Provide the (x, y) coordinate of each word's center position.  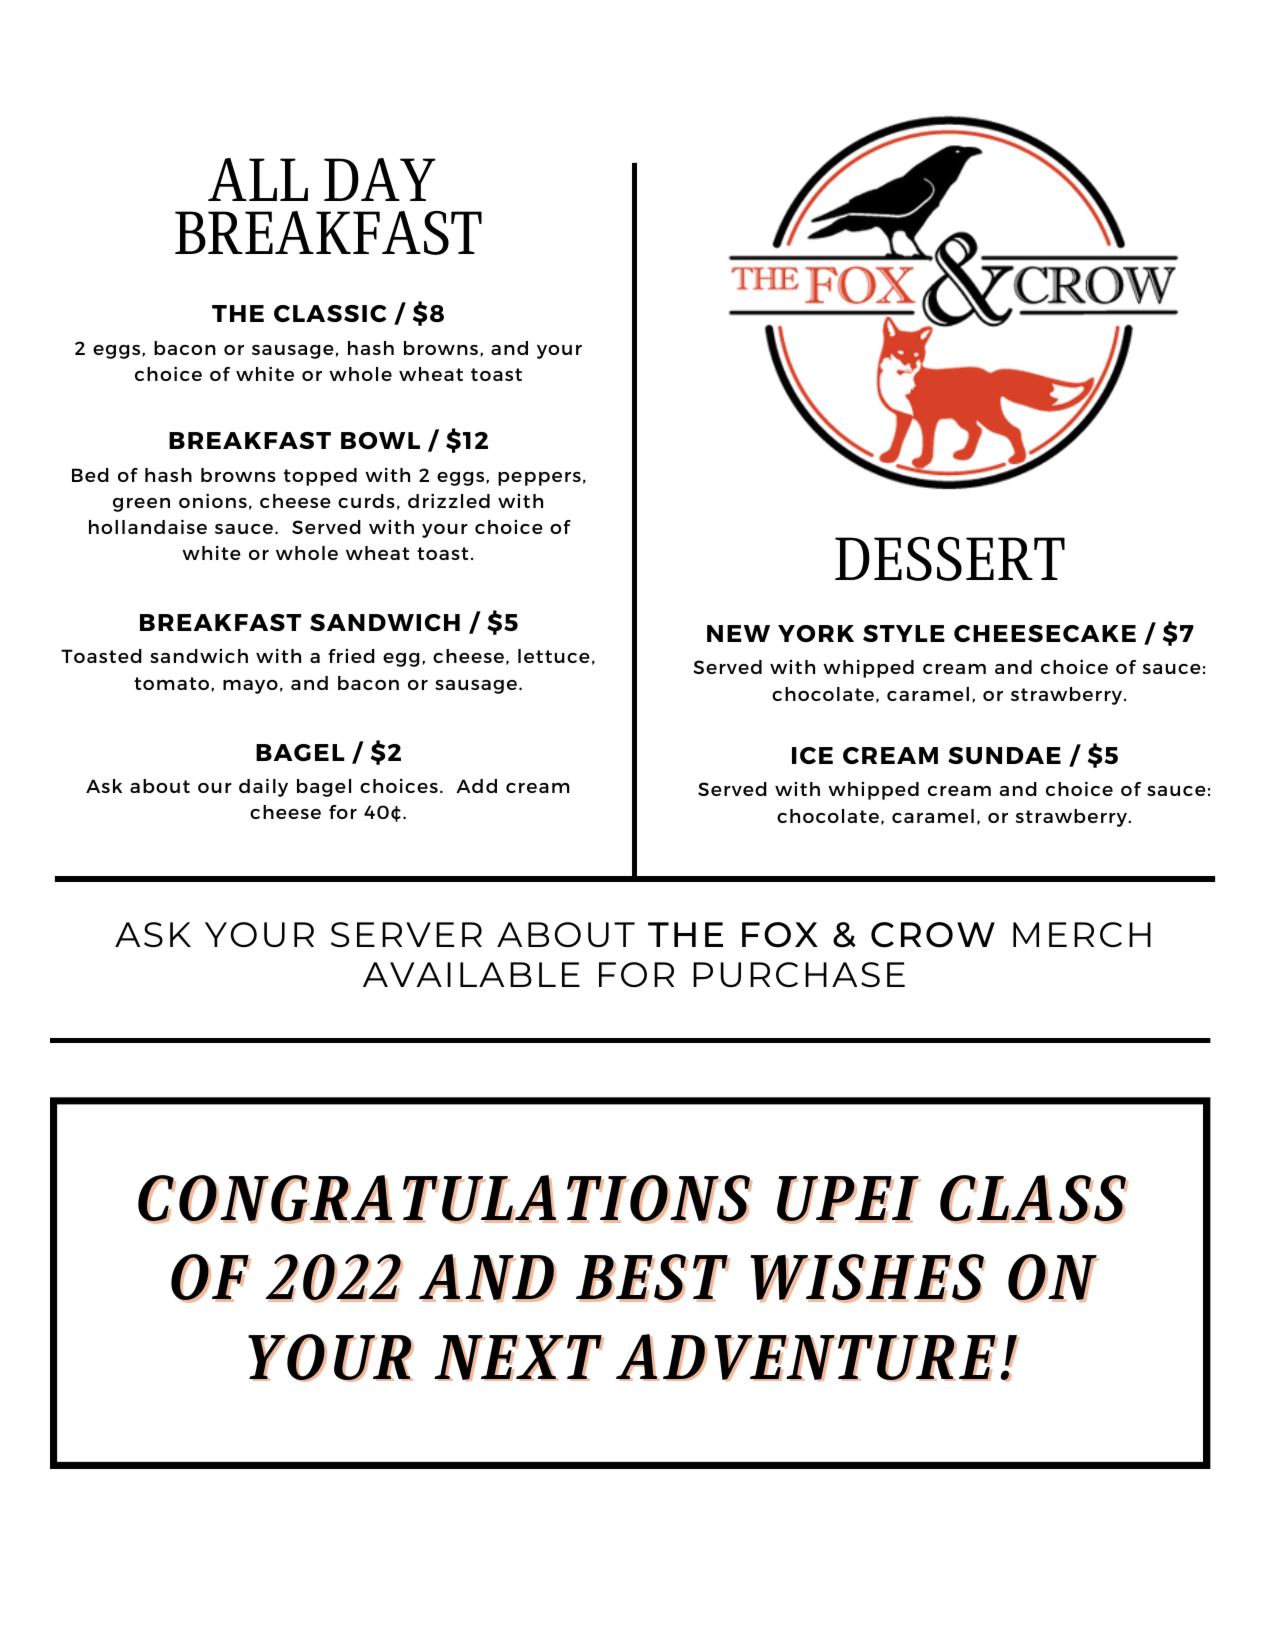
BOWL (380, 440)
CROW (933, 935)
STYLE (904, 633)
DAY (380, 179)
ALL (258, 179)
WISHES (868, 1278)
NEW (738, 633)
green (141, 505)
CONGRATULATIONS (445, 1199)
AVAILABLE (471, 974)
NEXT (519, 1358)
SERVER (406, 934)
